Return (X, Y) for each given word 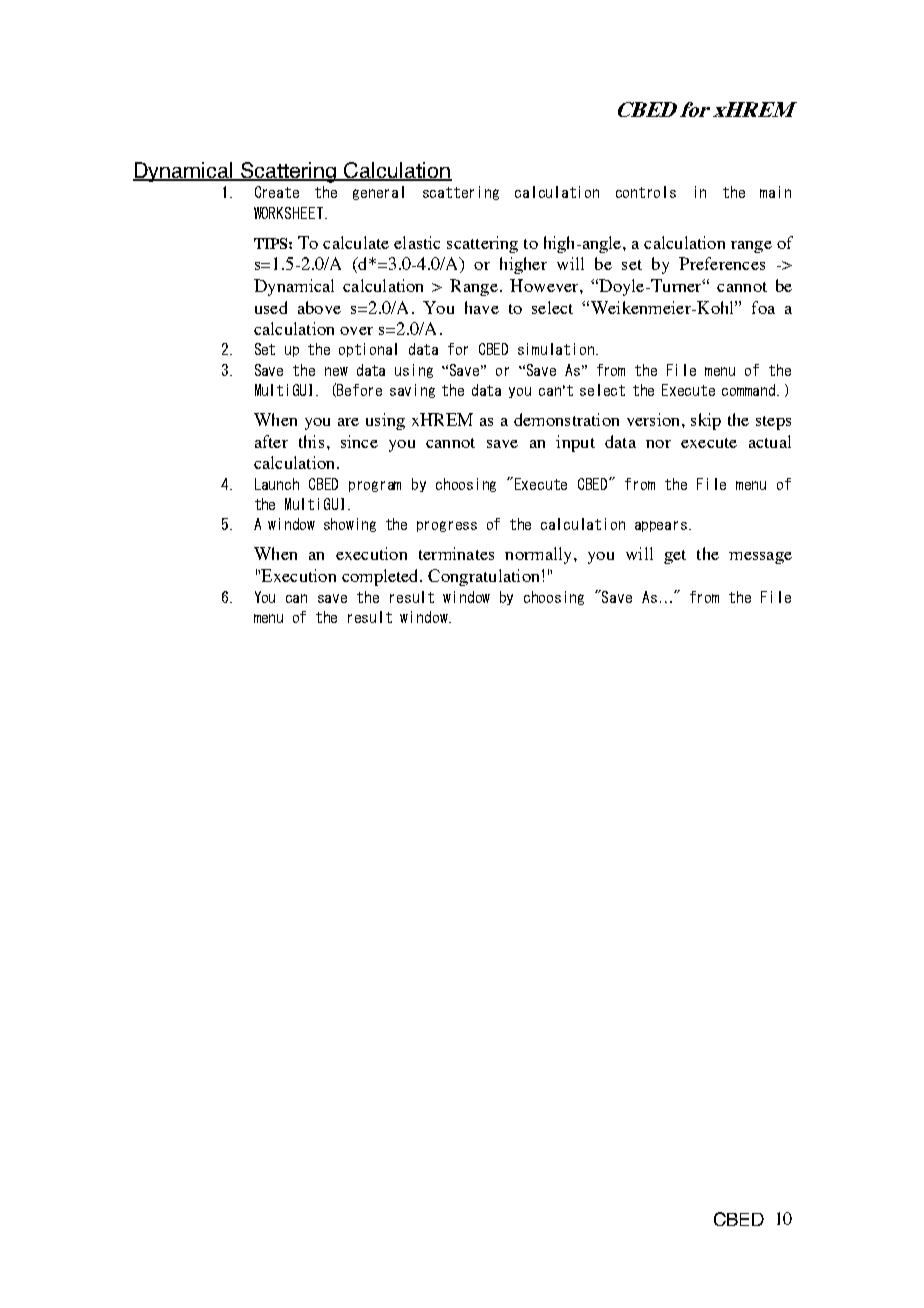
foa (763, 307)
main (775, 192)
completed (381, 577)
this (311, 441)
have (482, 307)
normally (540, 555)
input (575, 443)
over (356, 331)
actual (770, 441)
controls (646, 192)
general (378, 193)
